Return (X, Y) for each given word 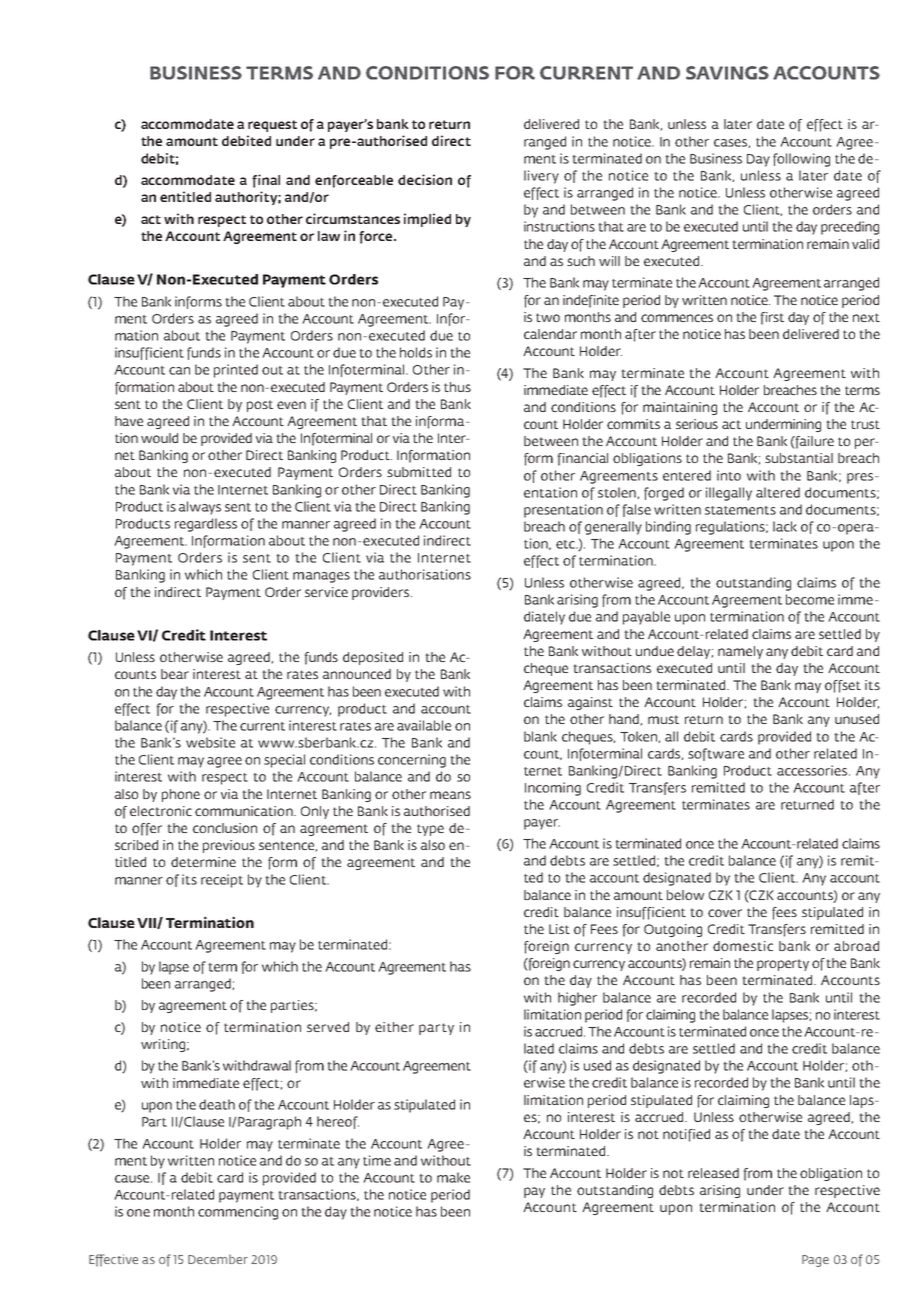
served (328, 1027)
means (450, 795)
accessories (813, 770)
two (548, 317)
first (772, 318)
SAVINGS (727, 73)
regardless (206, 525)
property (783, 965)
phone (181, 795)
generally (613, 528)
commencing (238, 1213)
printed (236, 371)
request (272, 126)
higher (577, 999)
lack (785, 526)
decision (425, 179)
